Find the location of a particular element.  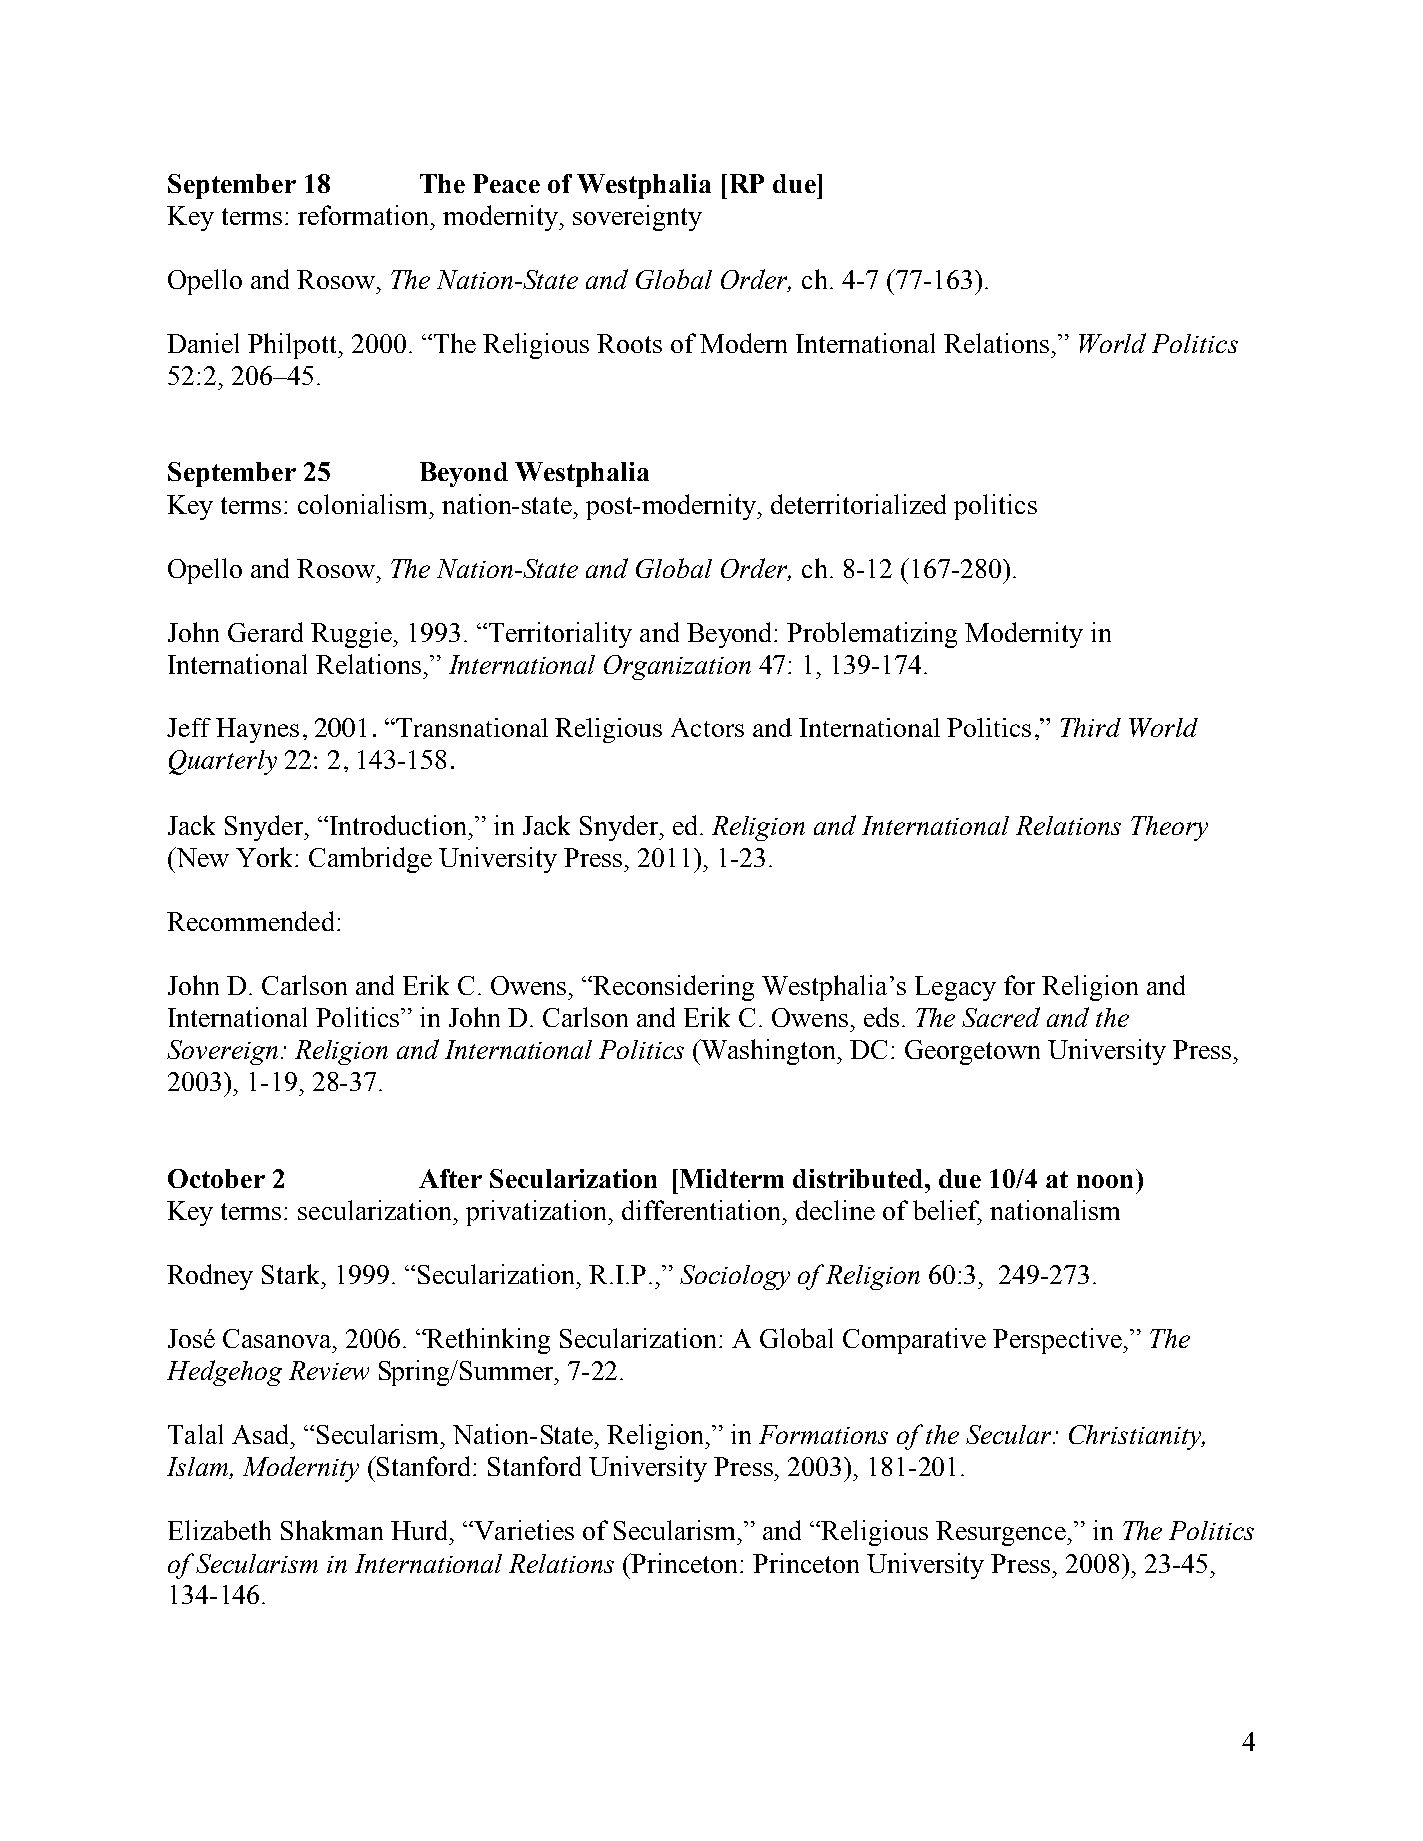

Peace is located at coordinates (506, 183).
